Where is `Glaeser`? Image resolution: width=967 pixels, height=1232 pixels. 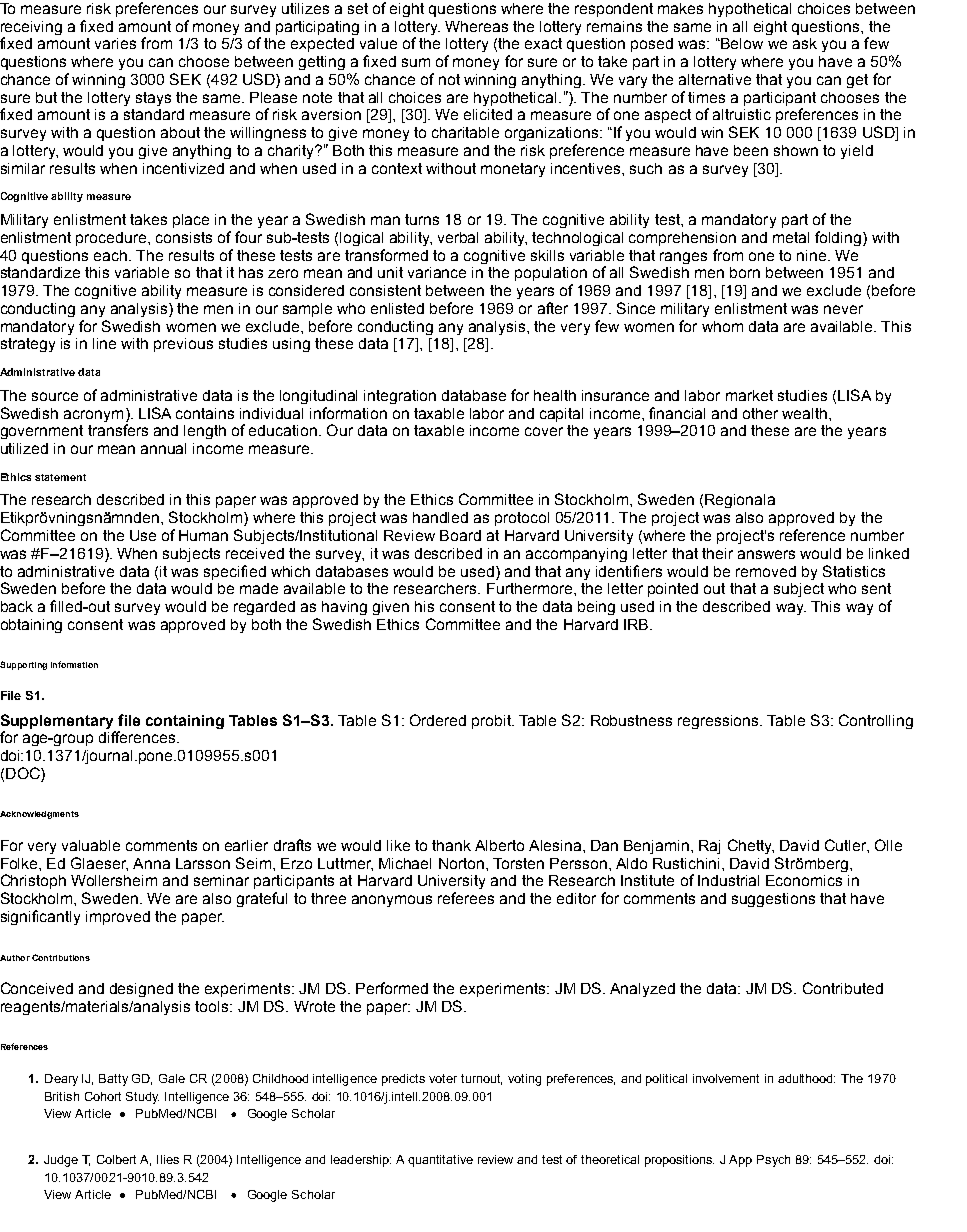
Glaeser is located at coordinates (99, 864).
